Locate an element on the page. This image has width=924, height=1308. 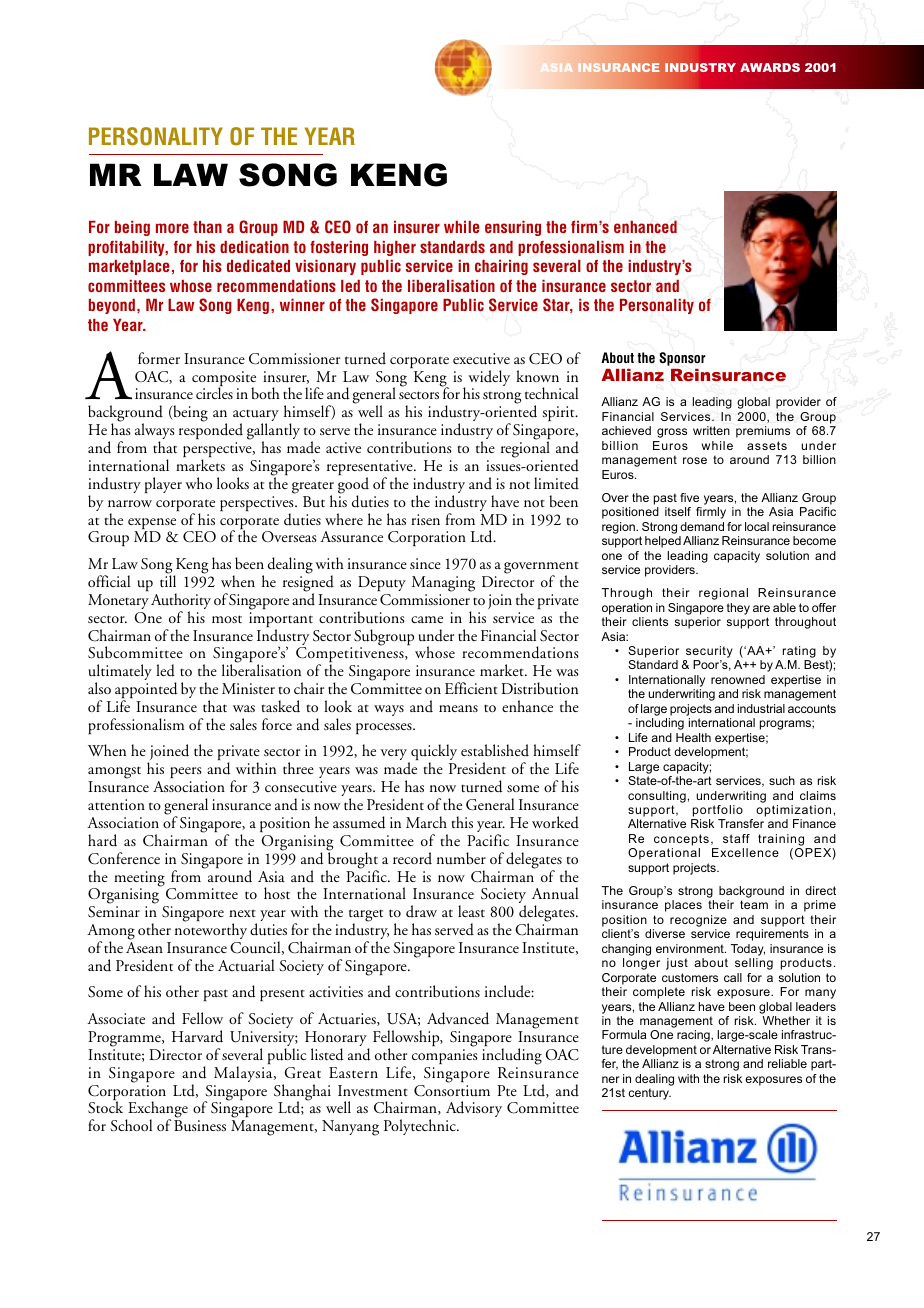
than is located at coordinates (207, 227).
